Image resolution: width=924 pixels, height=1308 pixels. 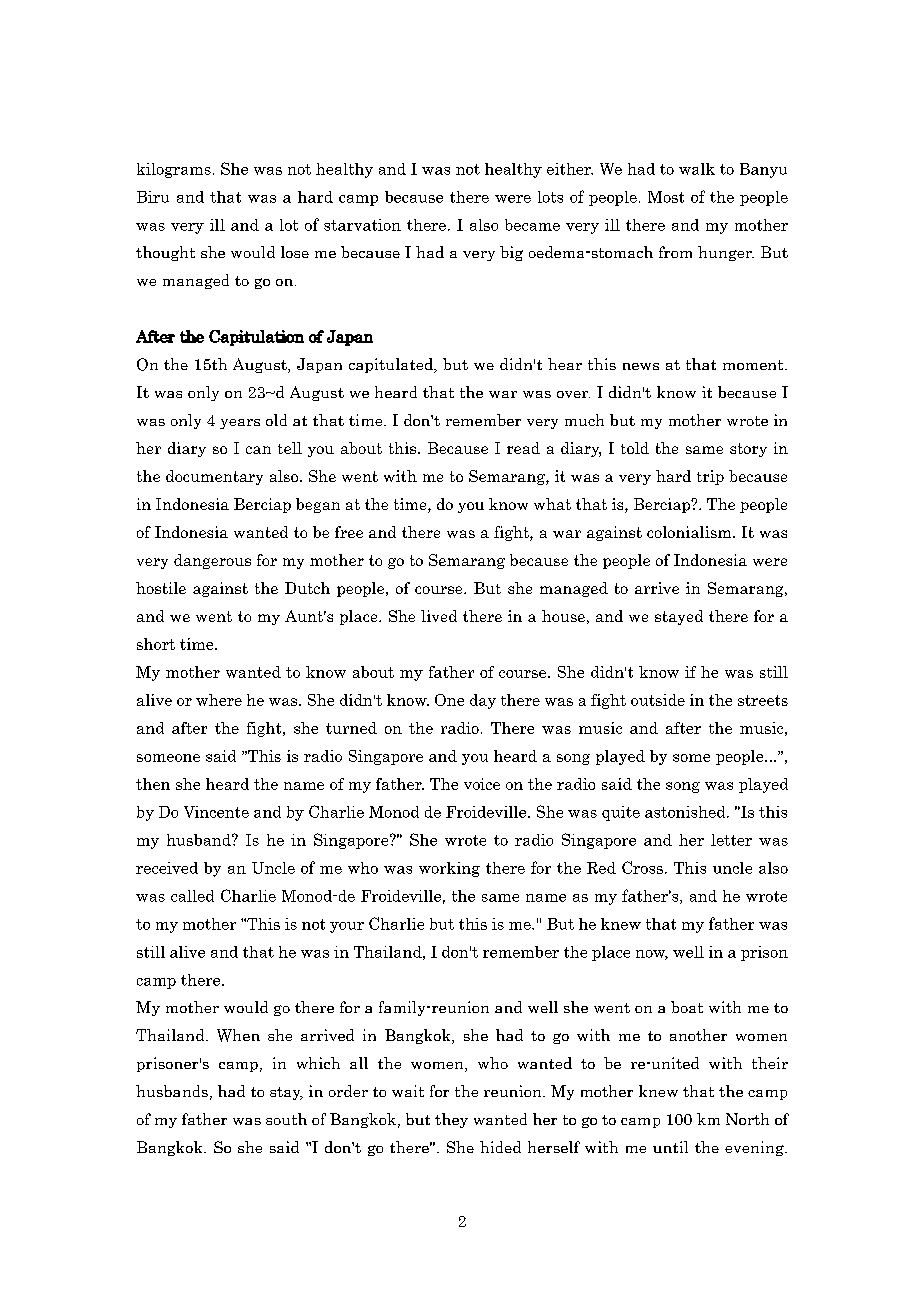 What do you see at coordinates (482, 784) in the screenshot?
I see `voice` at bounding box center [482, 784].
